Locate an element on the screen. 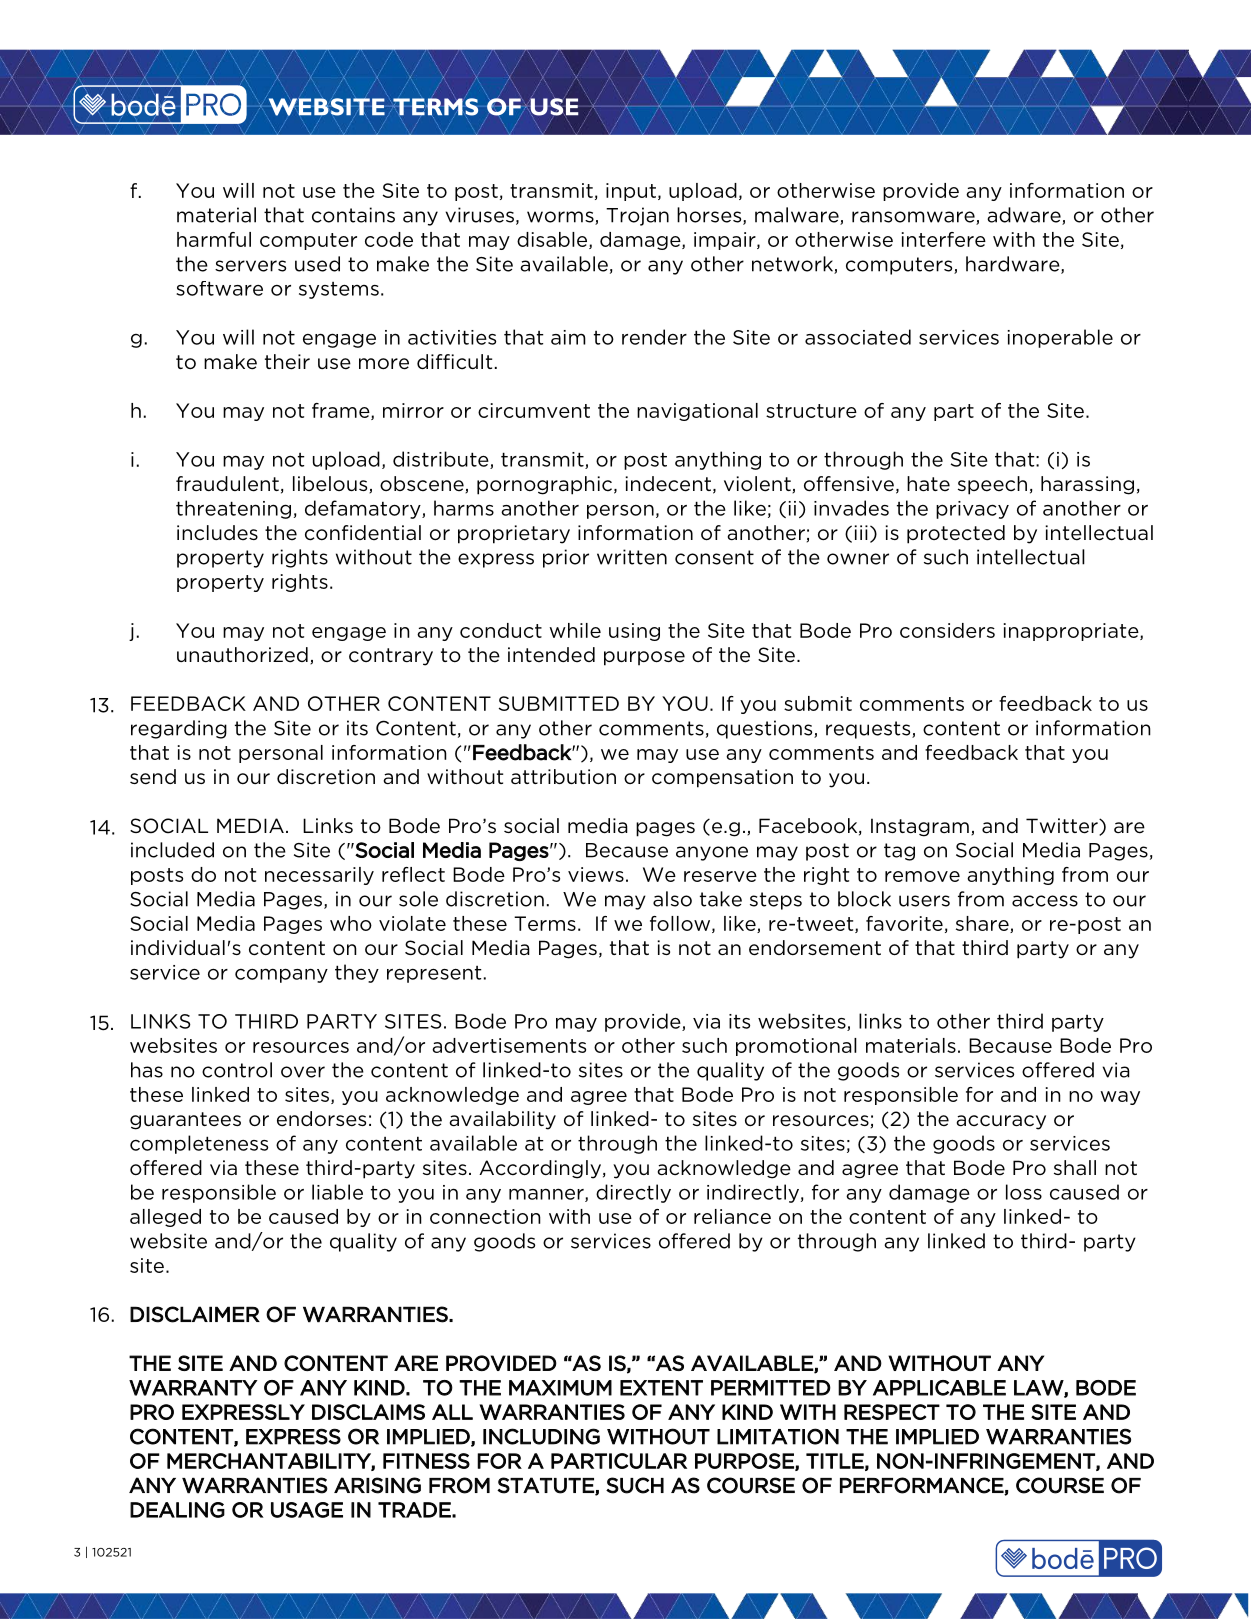 This screenshot has height=1619, width=1251. considers is located at coordinates (947, 630).
